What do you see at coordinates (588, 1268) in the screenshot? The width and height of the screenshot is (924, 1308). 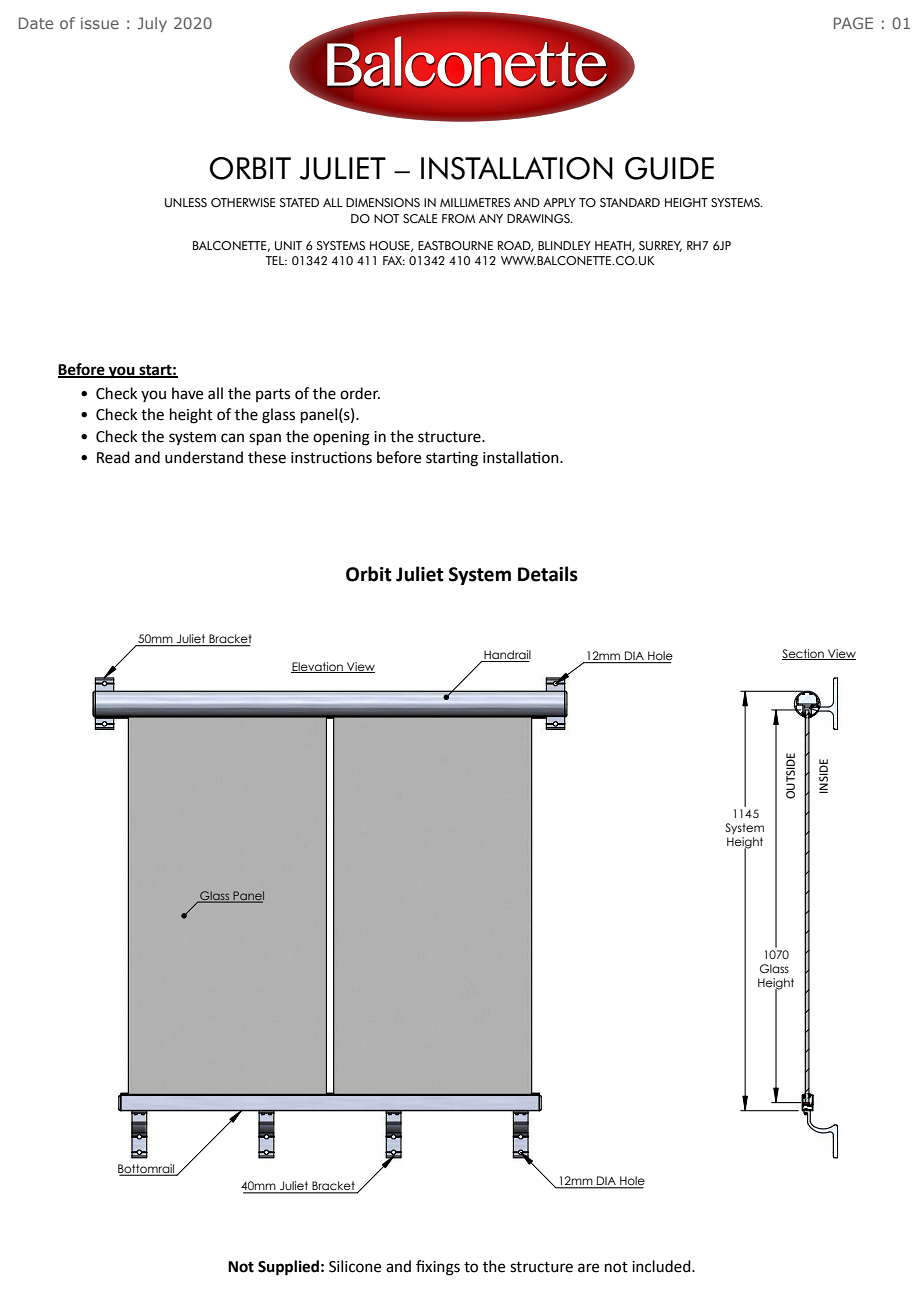 I see `are` at bounding box center [588, 1268].
